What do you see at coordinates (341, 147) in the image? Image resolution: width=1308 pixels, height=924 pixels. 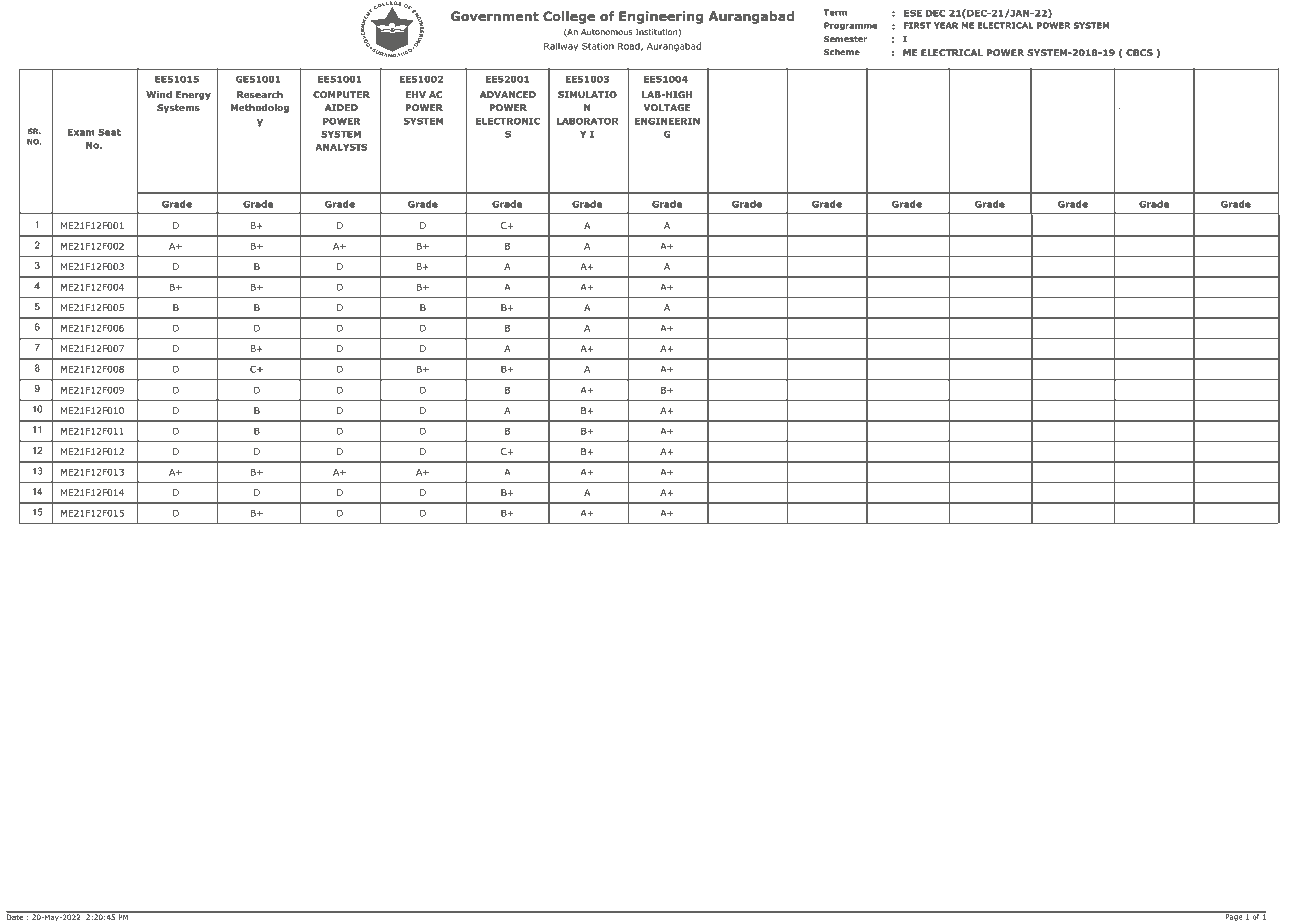 I see `ANALYSIS` at bounding box center [341, 147].
